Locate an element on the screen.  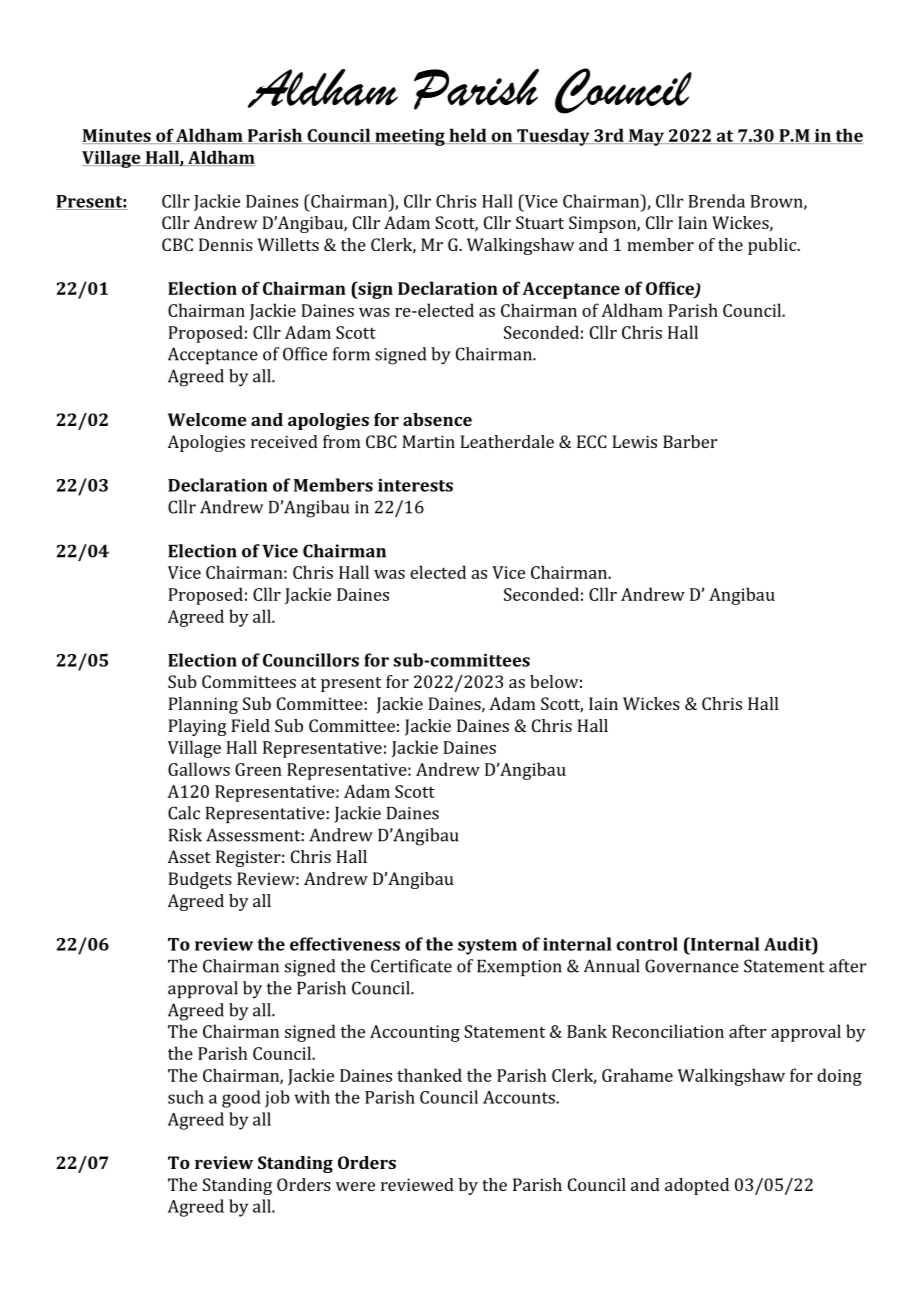
system is located at coordinates (487, 947).
